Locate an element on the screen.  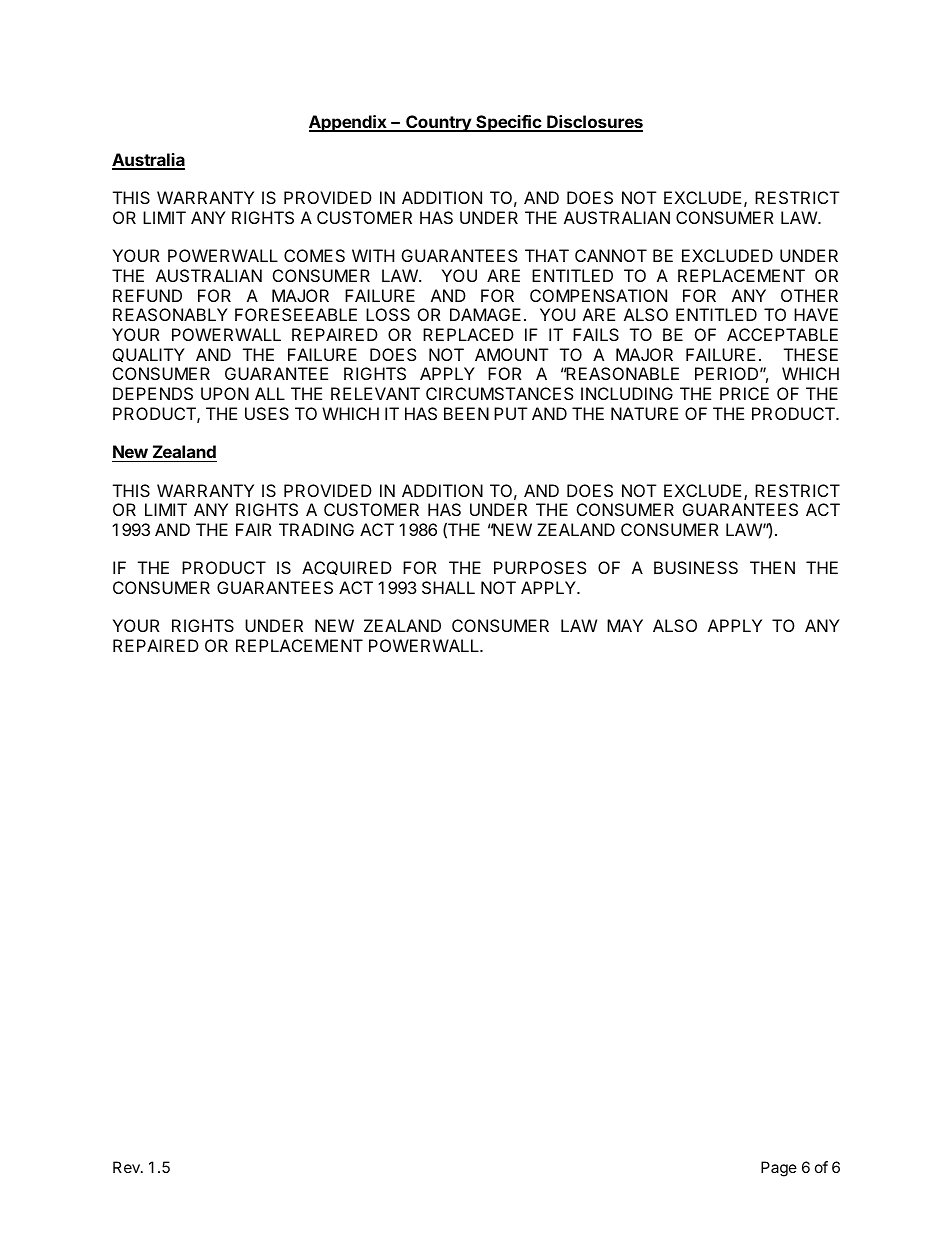
MAY is located at coordinates (625, 625).
